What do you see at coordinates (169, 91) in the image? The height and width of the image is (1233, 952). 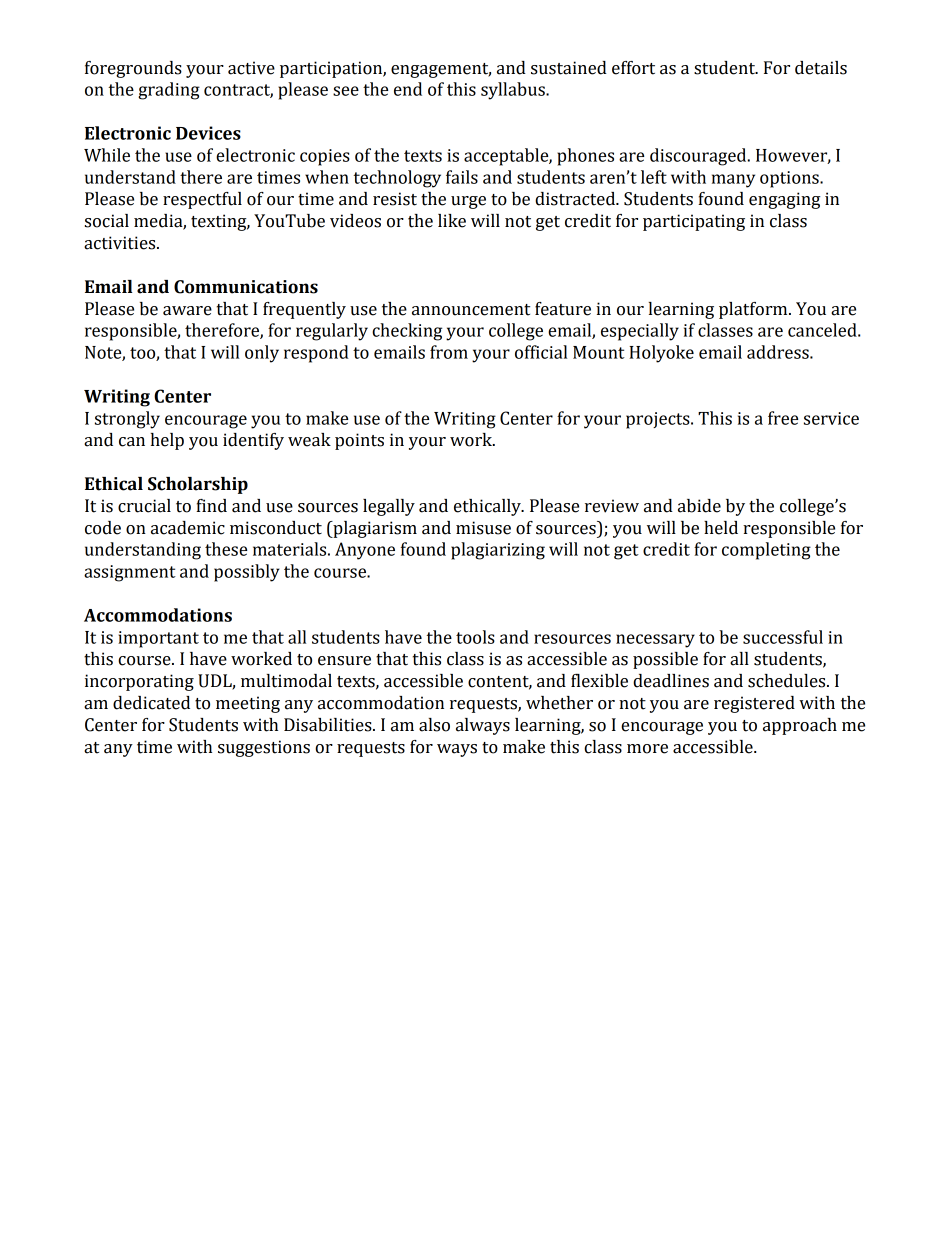 I see `grading` at bounding box center [169, 91].
